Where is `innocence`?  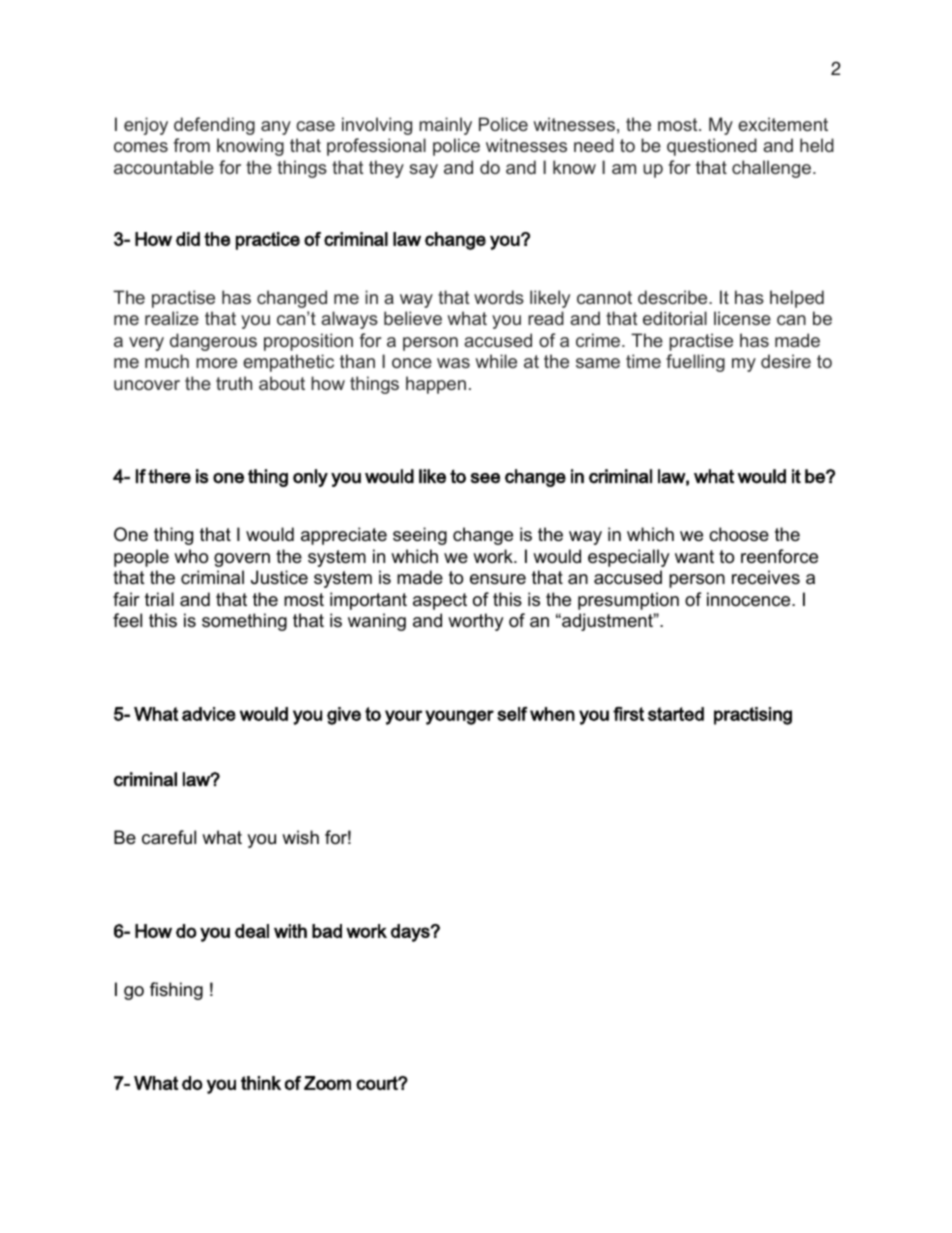 innocence is located at coordinates (750, 599).
